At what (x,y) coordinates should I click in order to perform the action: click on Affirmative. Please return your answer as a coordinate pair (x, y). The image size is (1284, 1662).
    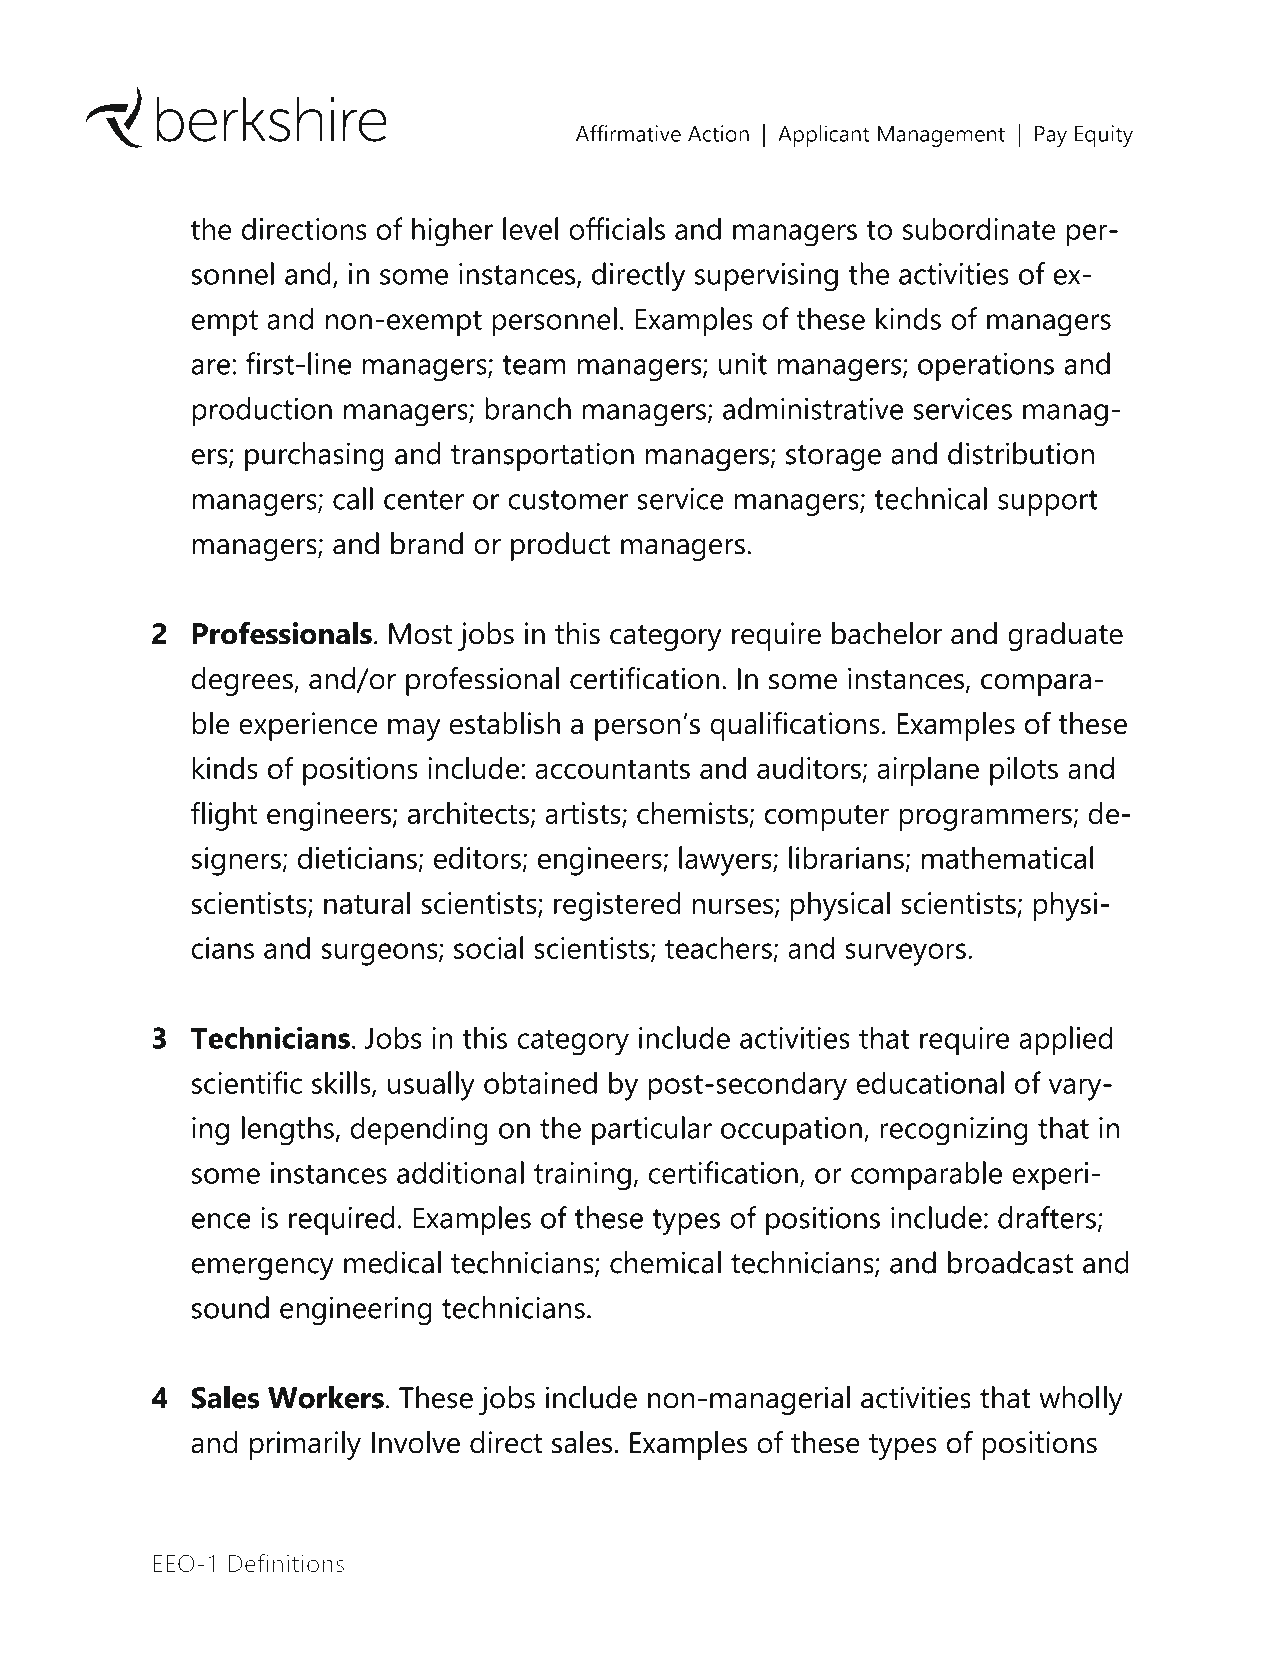
    Looking at the image, I should click on (628, 133).
